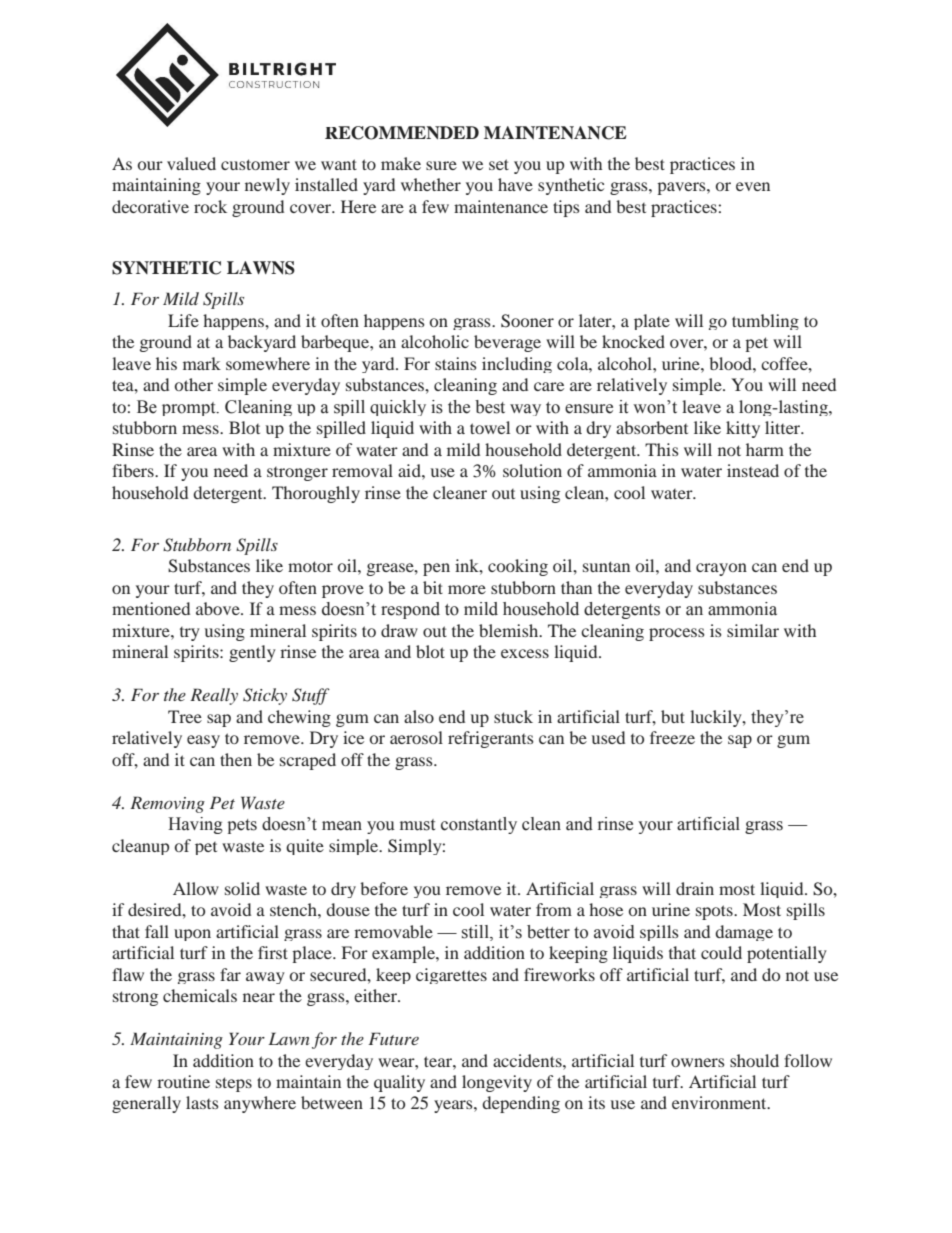  Describe the element at coordinates (490, 427) in the document. I see `towel` at that location.
